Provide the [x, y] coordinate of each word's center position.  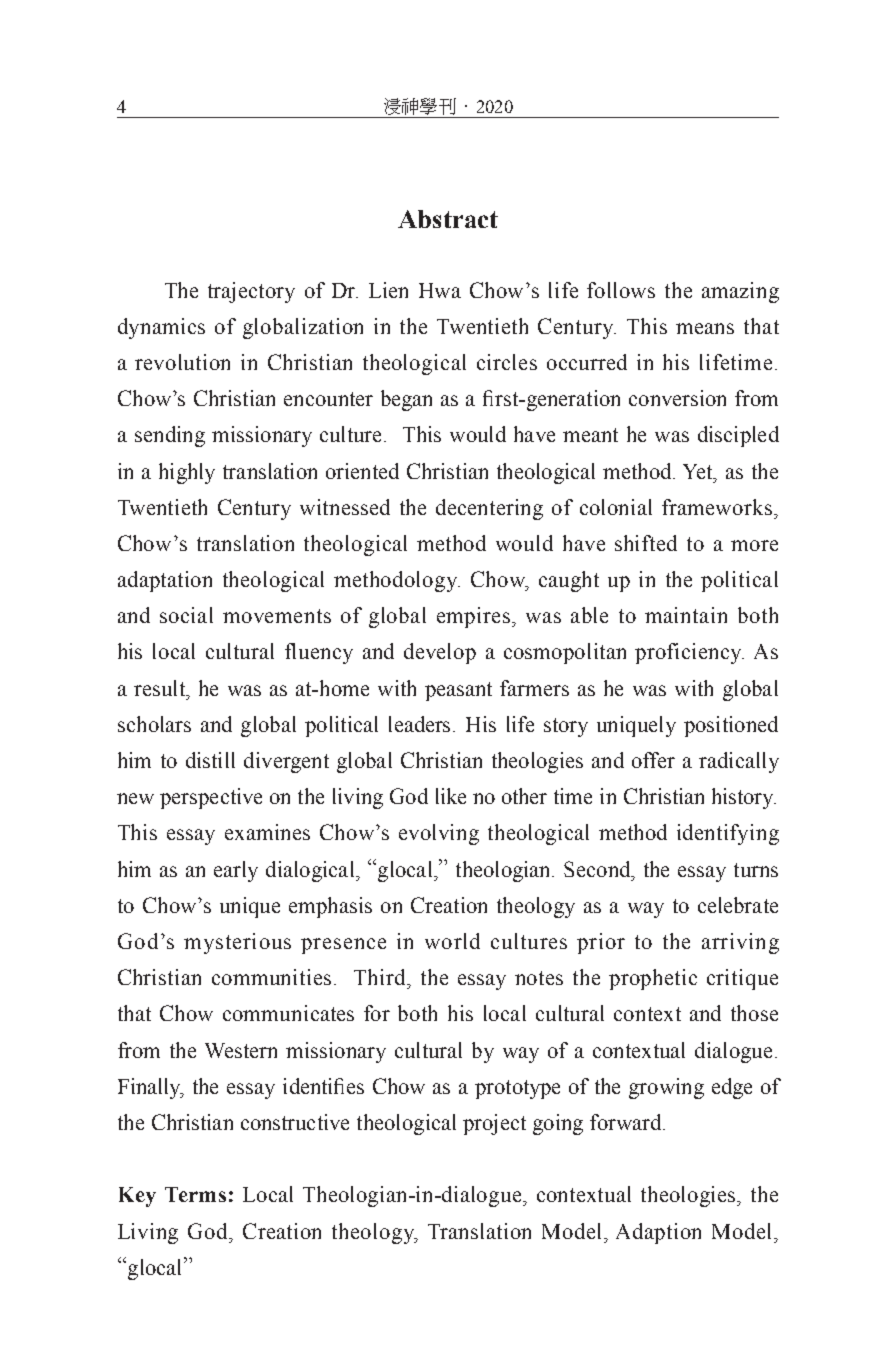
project [494, 1124]
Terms [195, 1194]
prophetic [653, 979]
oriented [362, 471]
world [452, 941]
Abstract [448, 219]
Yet [699, 472]
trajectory [251, 292]
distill [210, 760]
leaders [421, 724]
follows [621, 290]
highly [187, 473]
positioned [731, 726]
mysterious [237, 943]
